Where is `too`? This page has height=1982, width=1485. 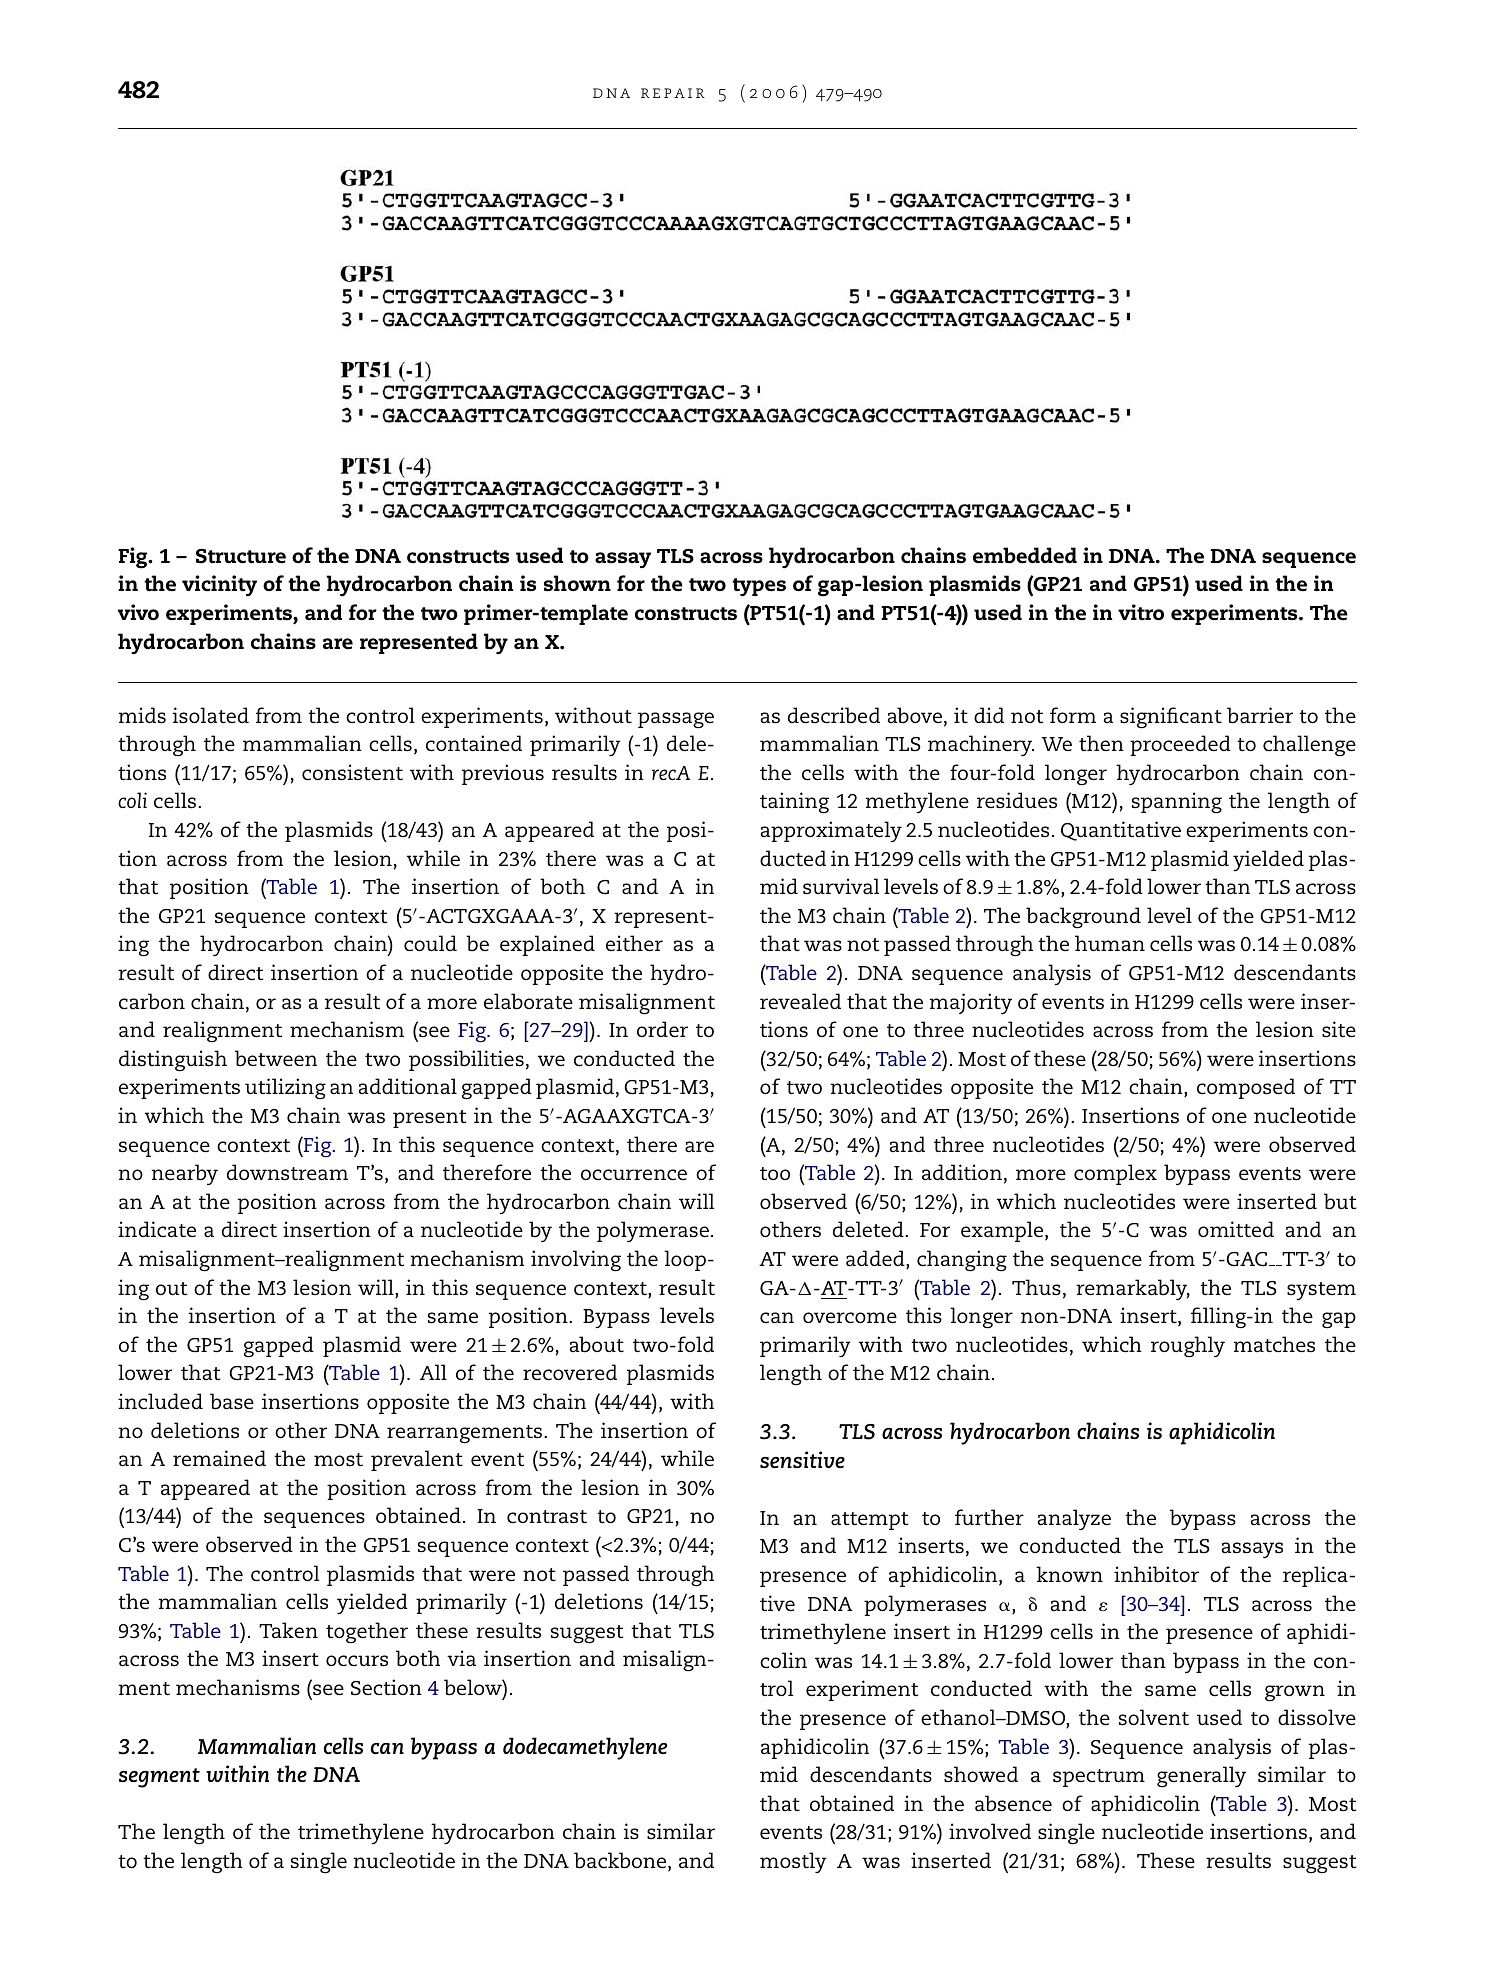
too is located at coordinates (775, 1173).
